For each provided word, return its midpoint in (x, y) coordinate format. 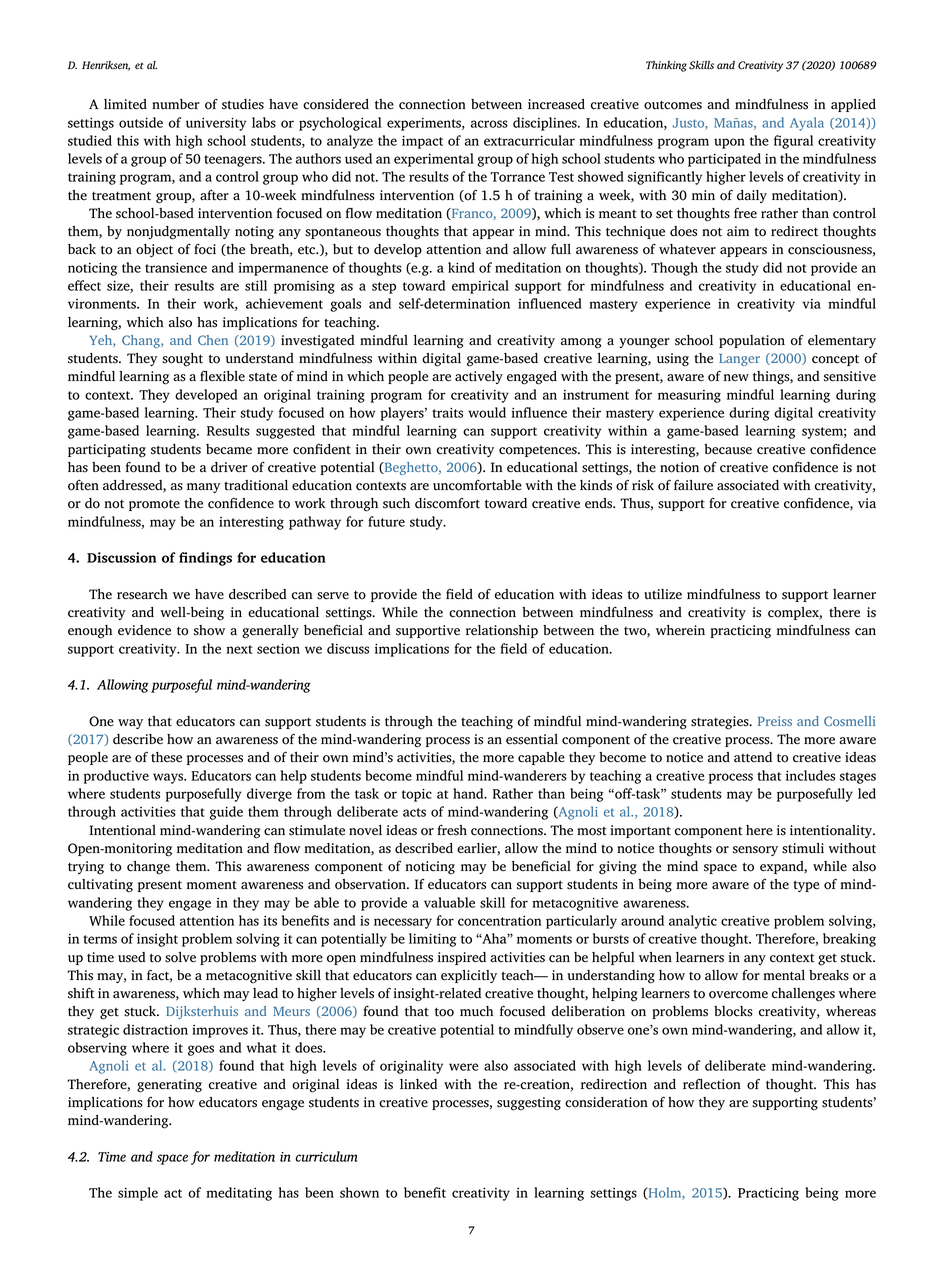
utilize (663, 594)
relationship (502, 631)
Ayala (807, 124)
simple (138, 1194)
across (489, 124)
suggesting (529, 1104)
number (176, 104)
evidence (144, 630)
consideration (606, 1102)
